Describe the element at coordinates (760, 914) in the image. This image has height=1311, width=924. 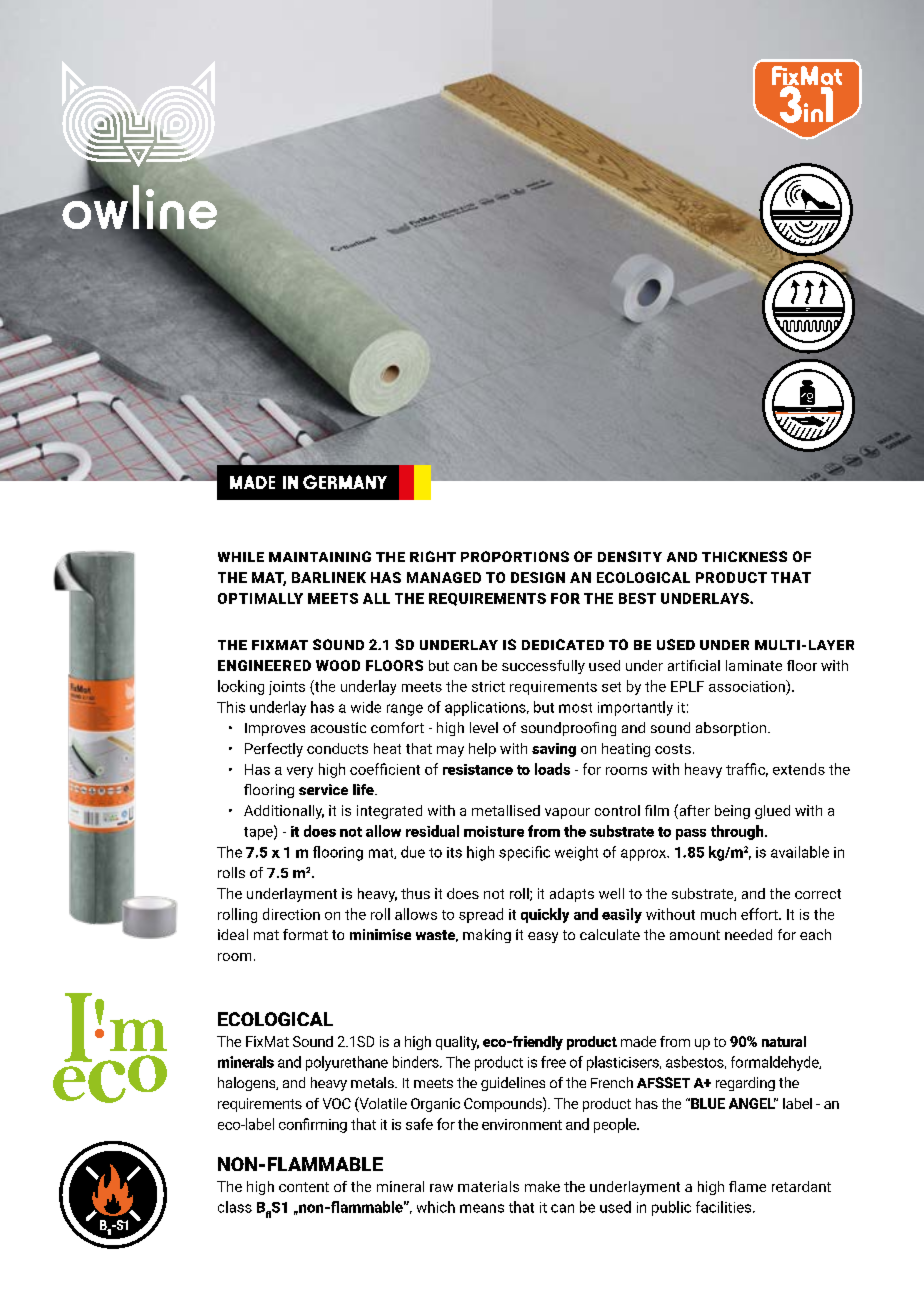
I see `effort` at that location.
